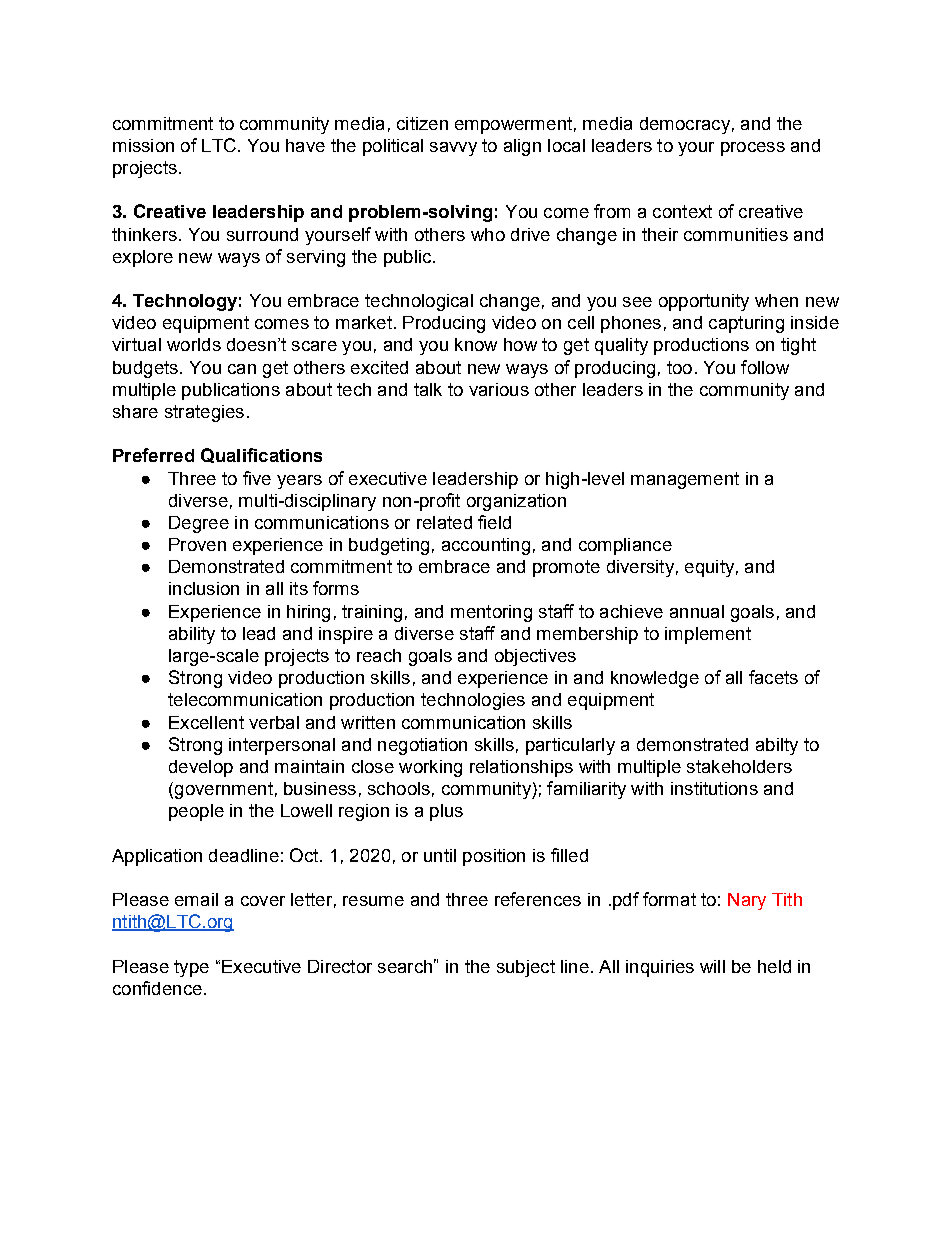 The height and width of the screenshot is (1233, 952). I want to click on Proven, so click(197, 544).
